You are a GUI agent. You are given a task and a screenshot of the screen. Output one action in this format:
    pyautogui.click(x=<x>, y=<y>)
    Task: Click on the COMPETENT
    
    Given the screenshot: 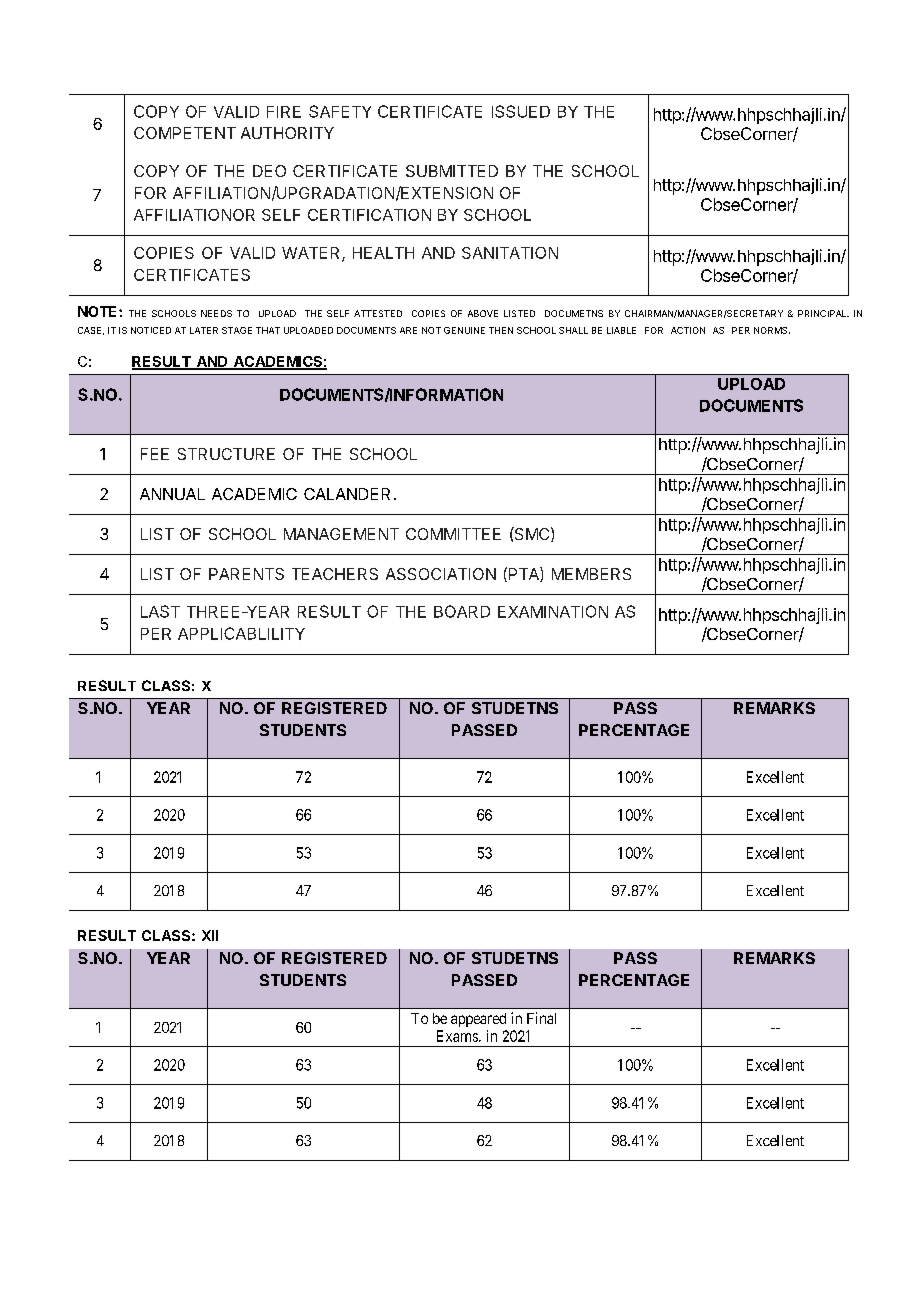 What is the action you would take?
    pyautogui.click(x=185, y=133)
